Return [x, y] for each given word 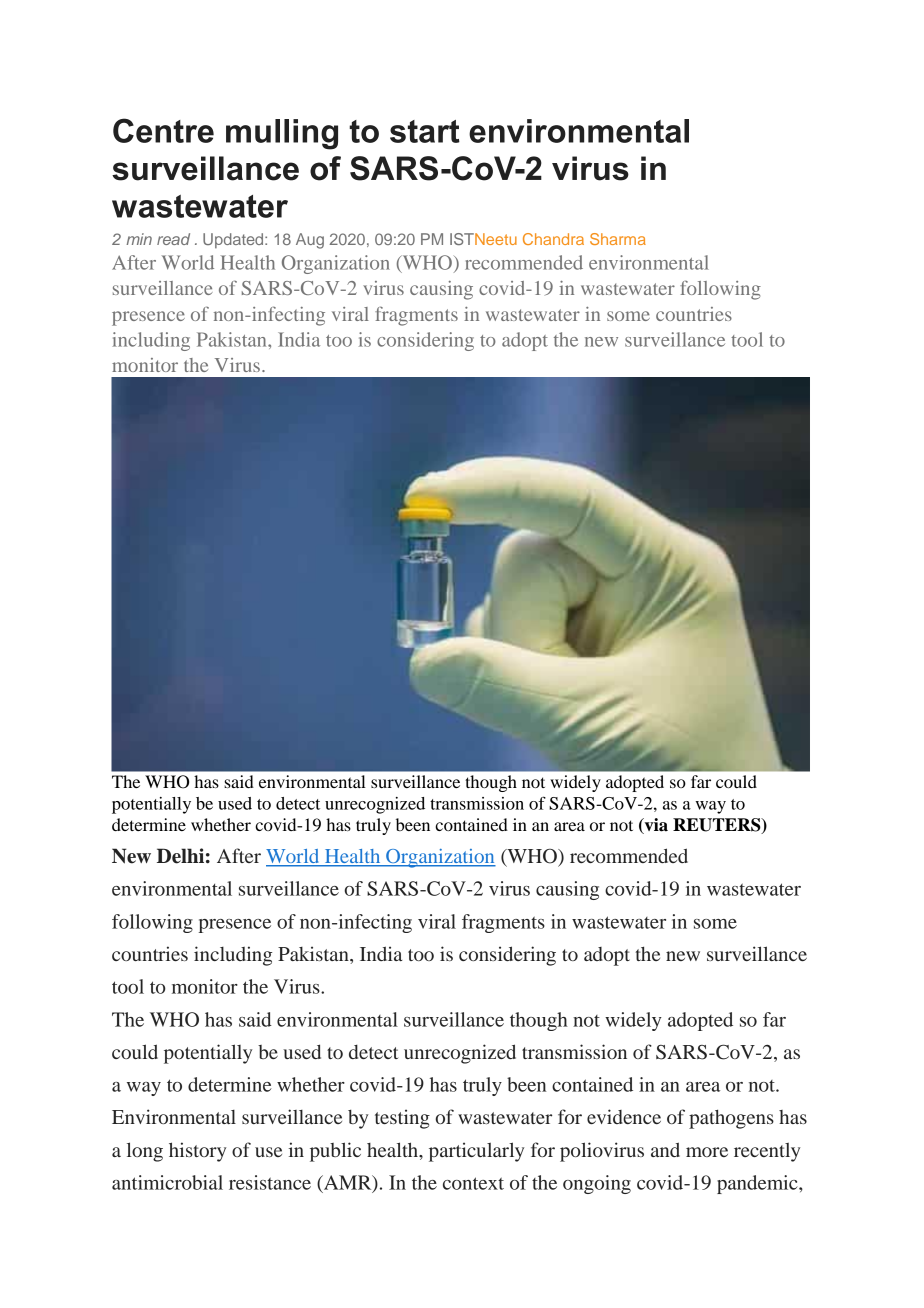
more [707, 1152]
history [197, 1152]
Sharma [618, 239]
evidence [624, 1116]
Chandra [553, 239]
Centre [163, 130]
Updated [234, 241]
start [425, 131]
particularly [476, 1152]
